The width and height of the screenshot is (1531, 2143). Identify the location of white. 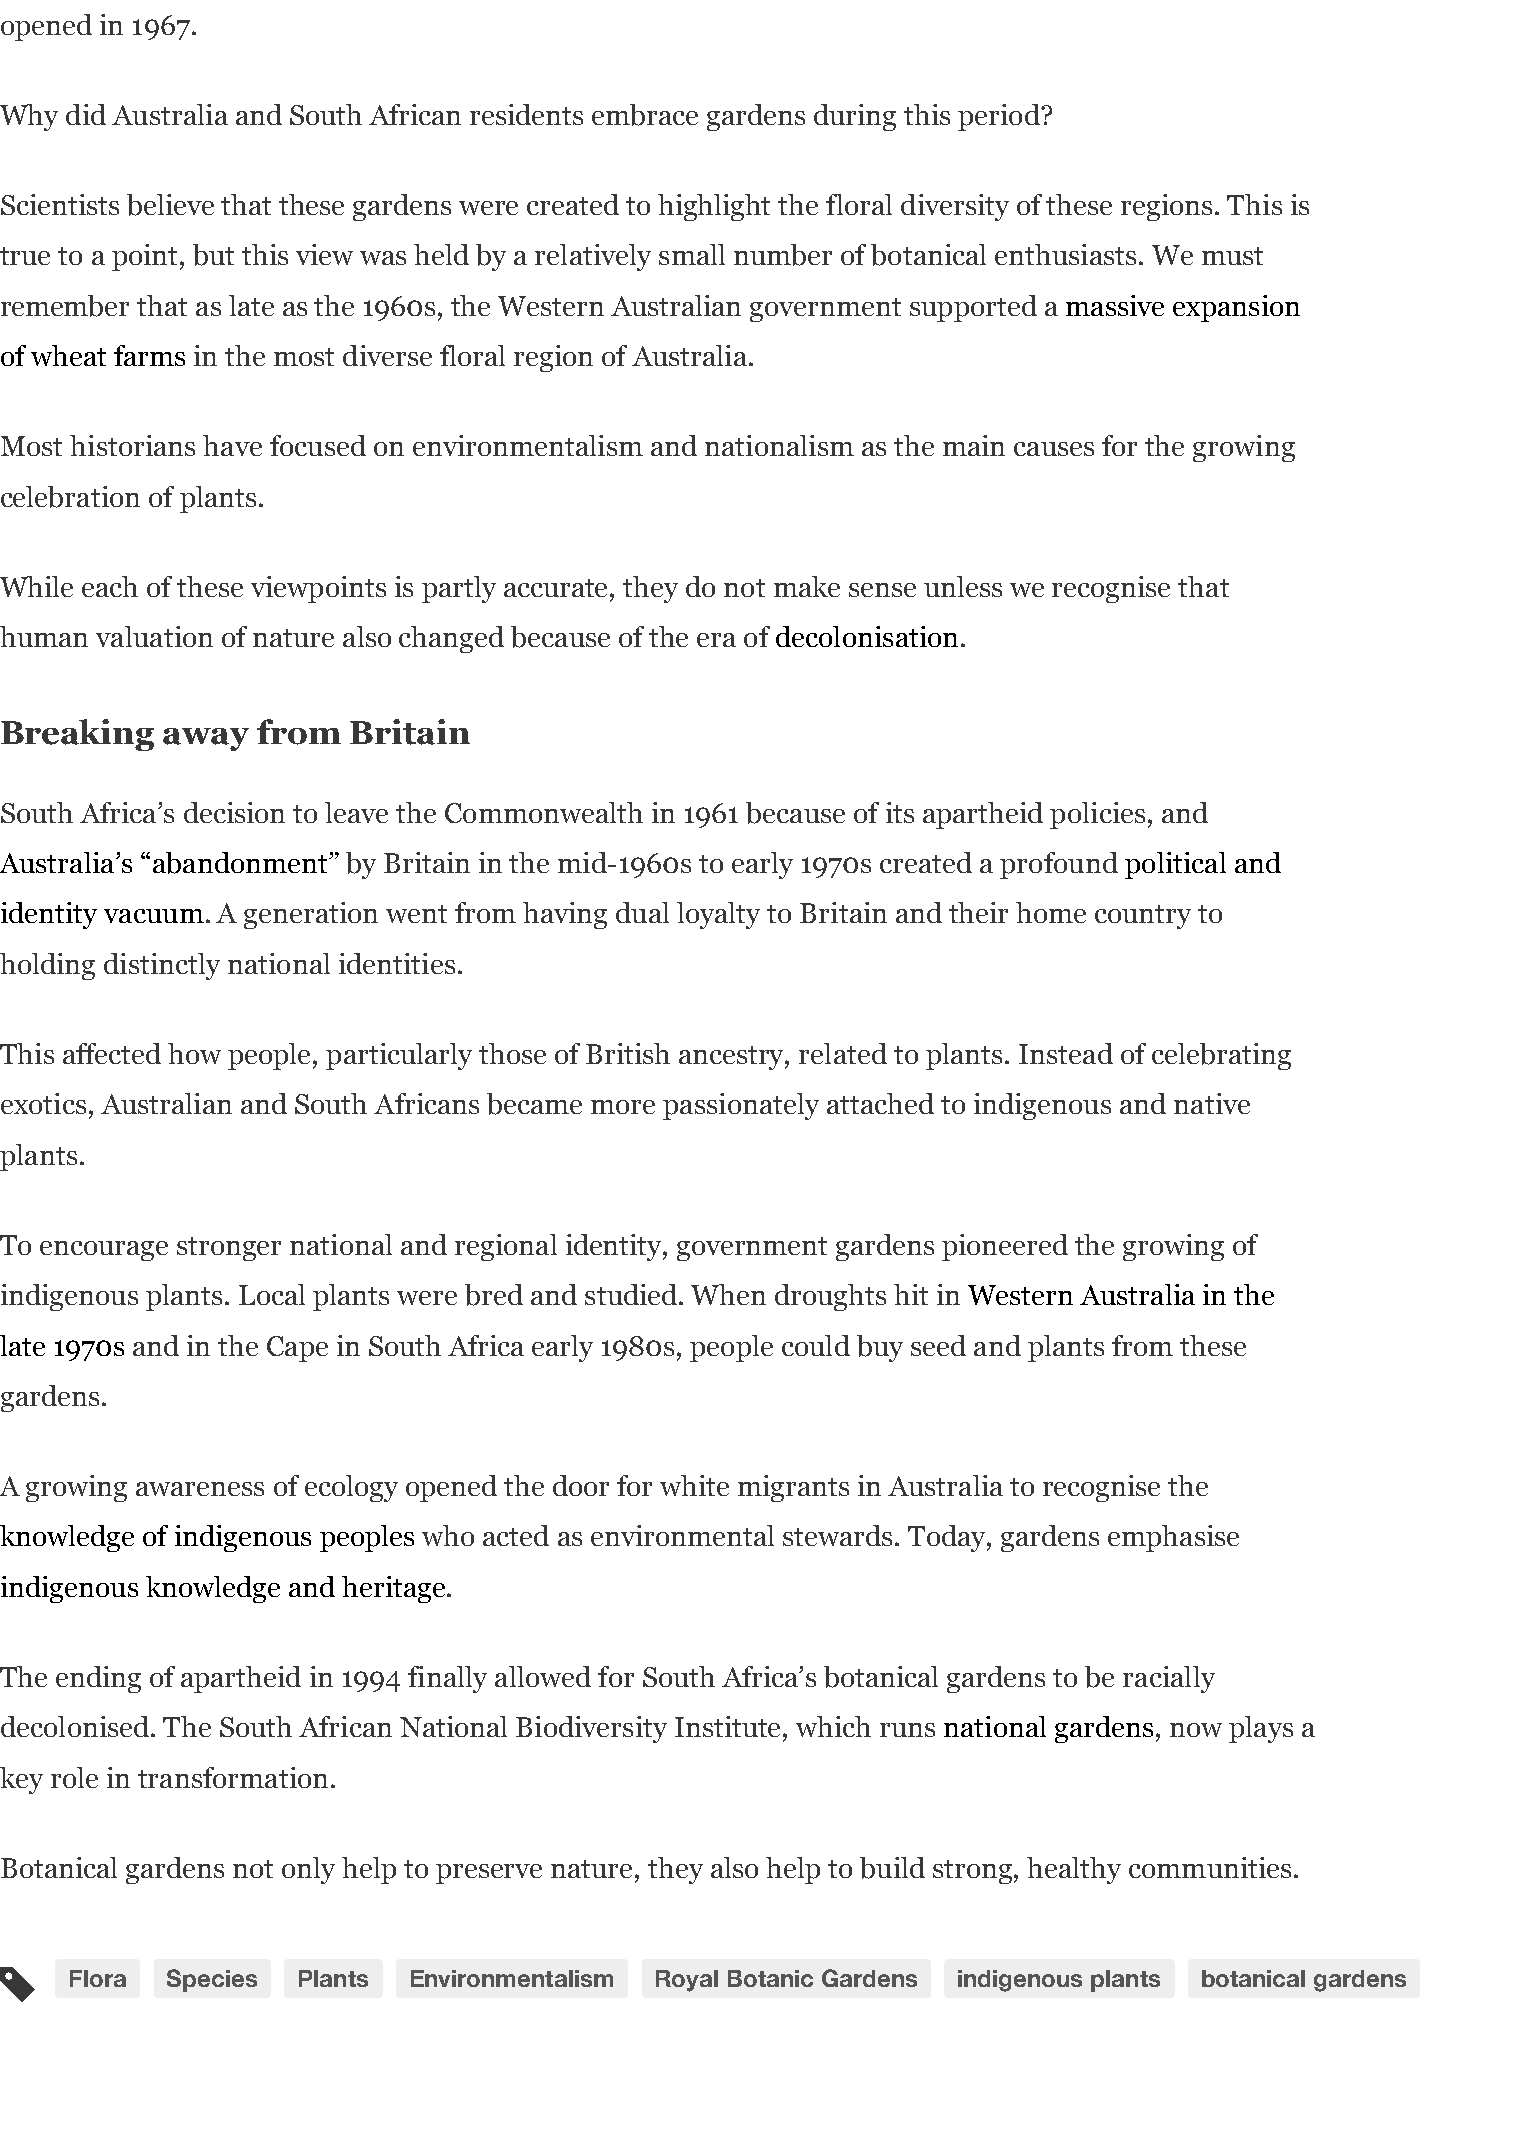
(694, 1485).
